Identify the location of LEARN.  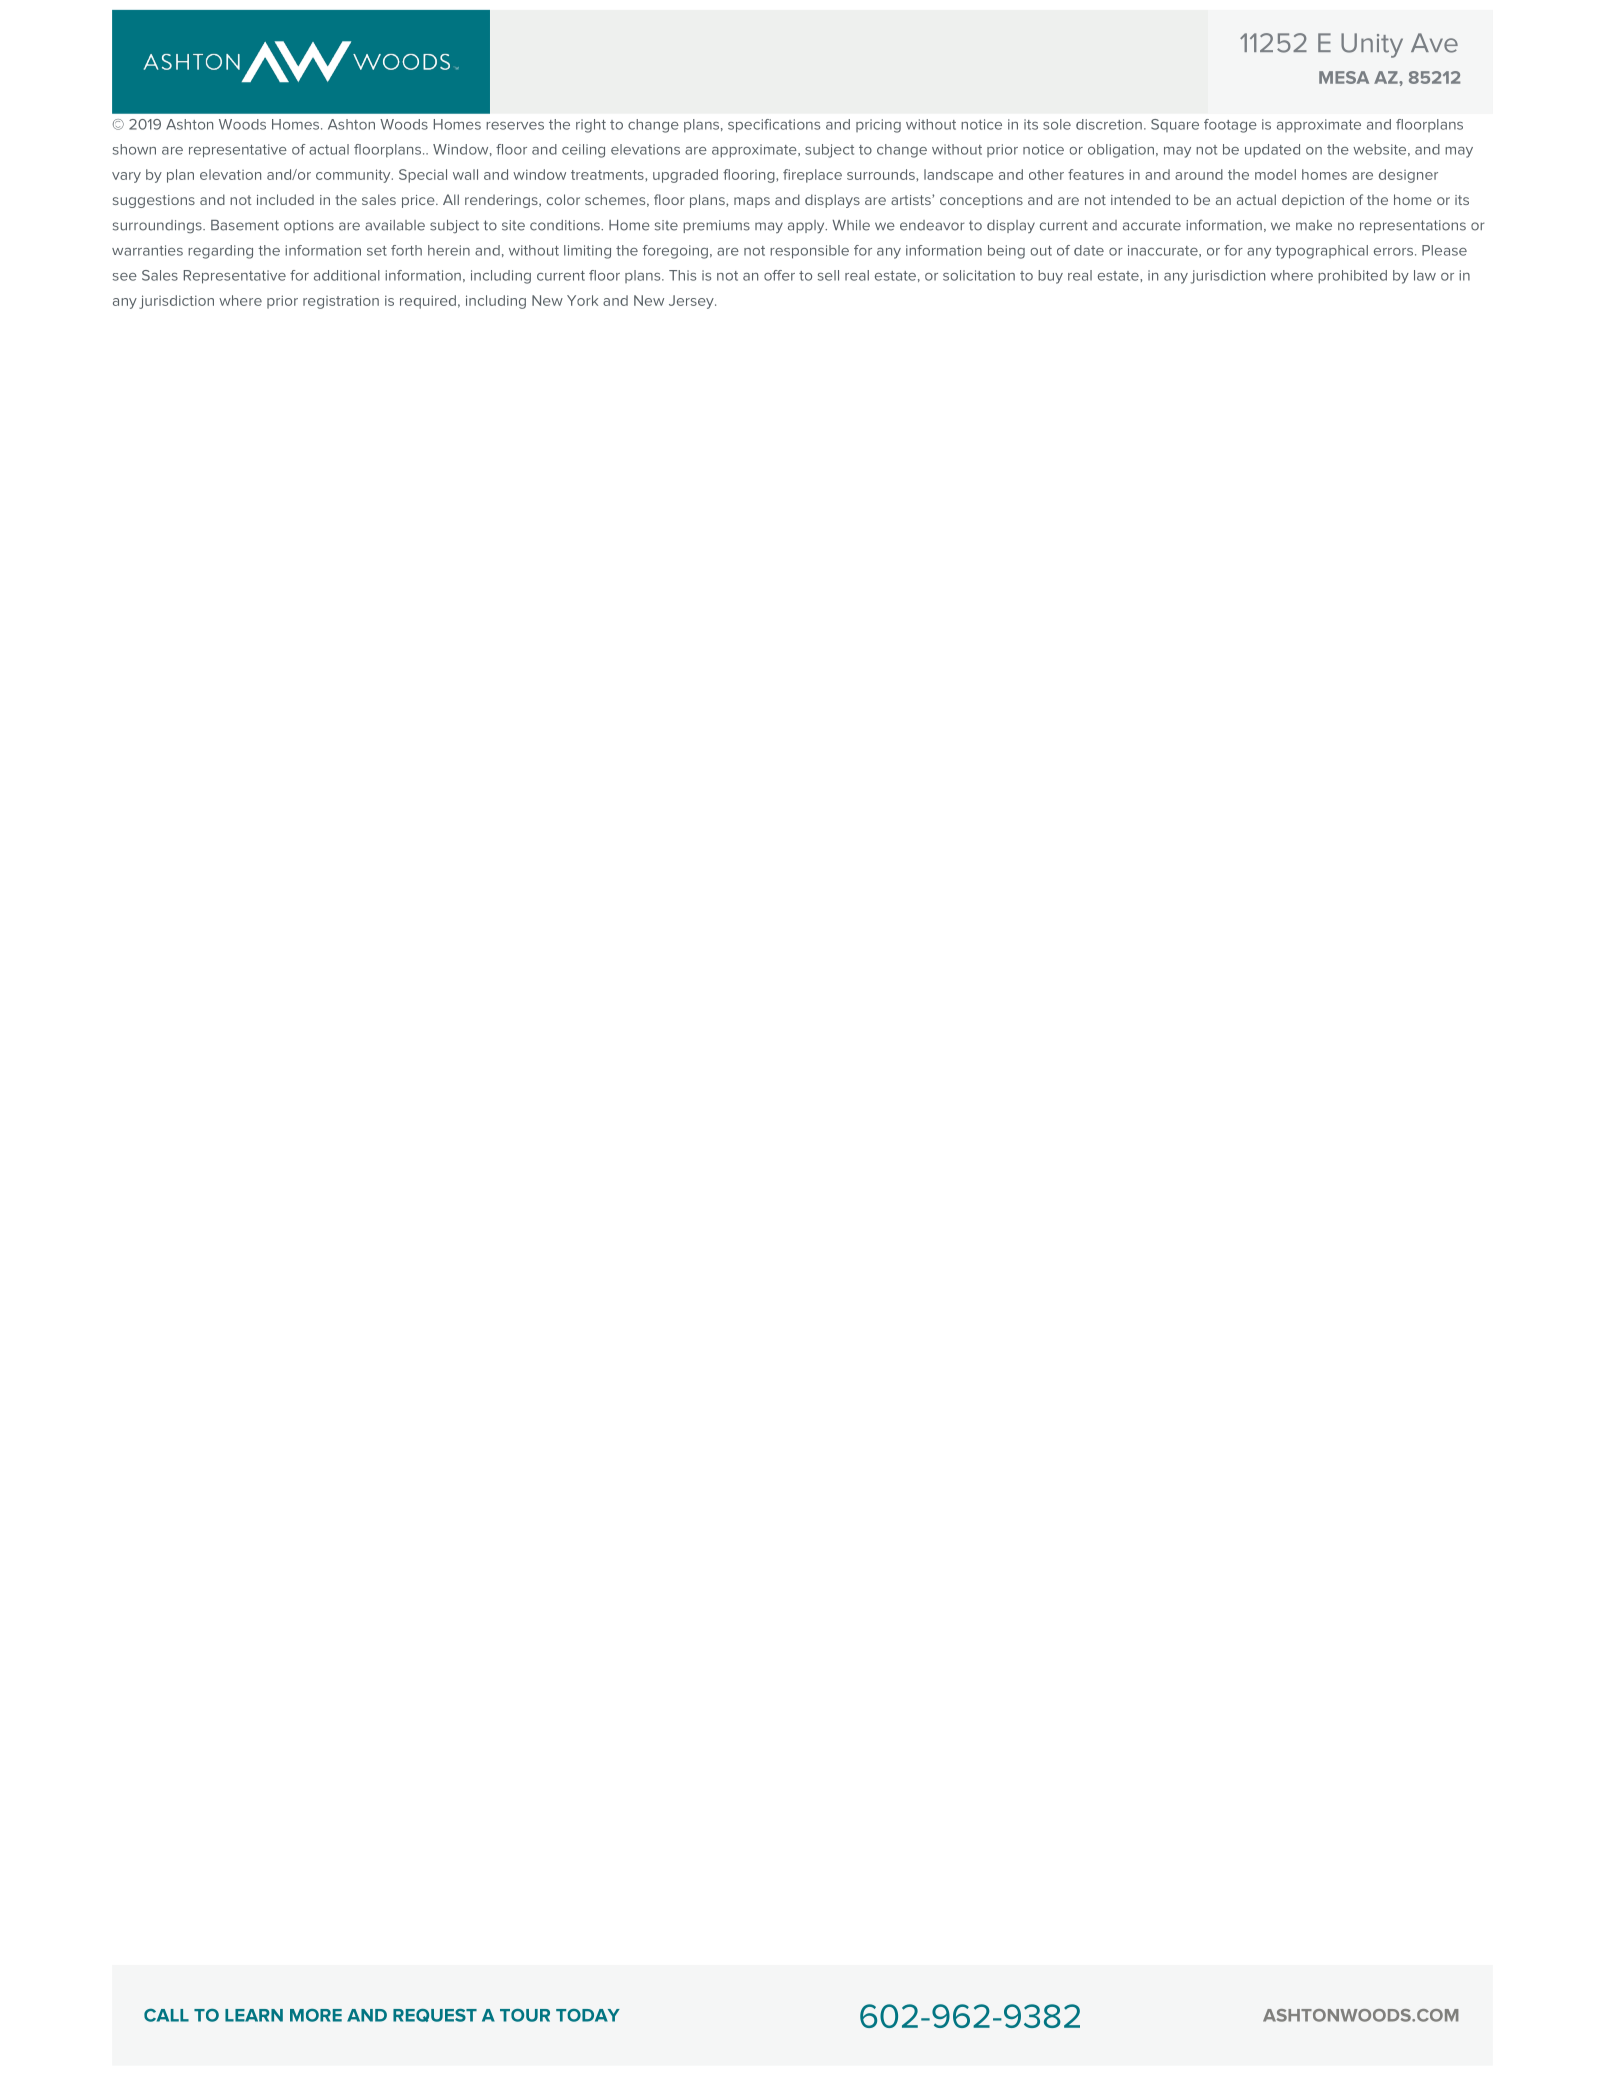
(254, 2015).
